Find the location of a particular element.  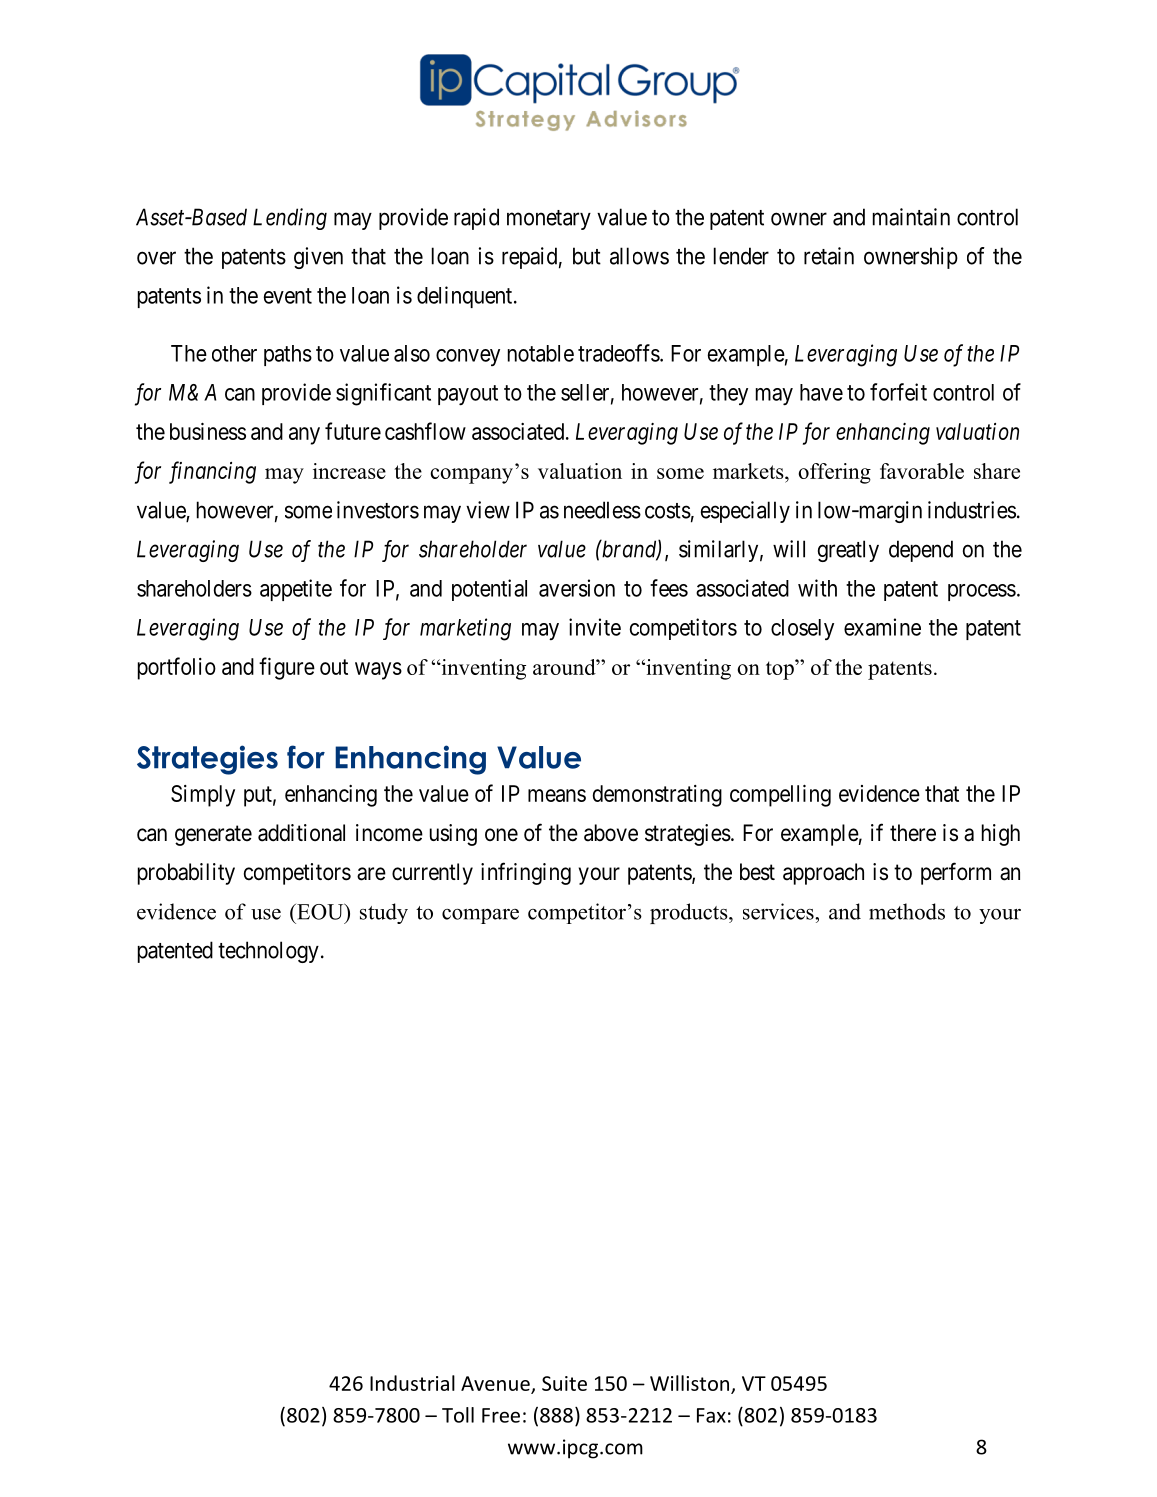

means is located at coordinates (557, 795).
